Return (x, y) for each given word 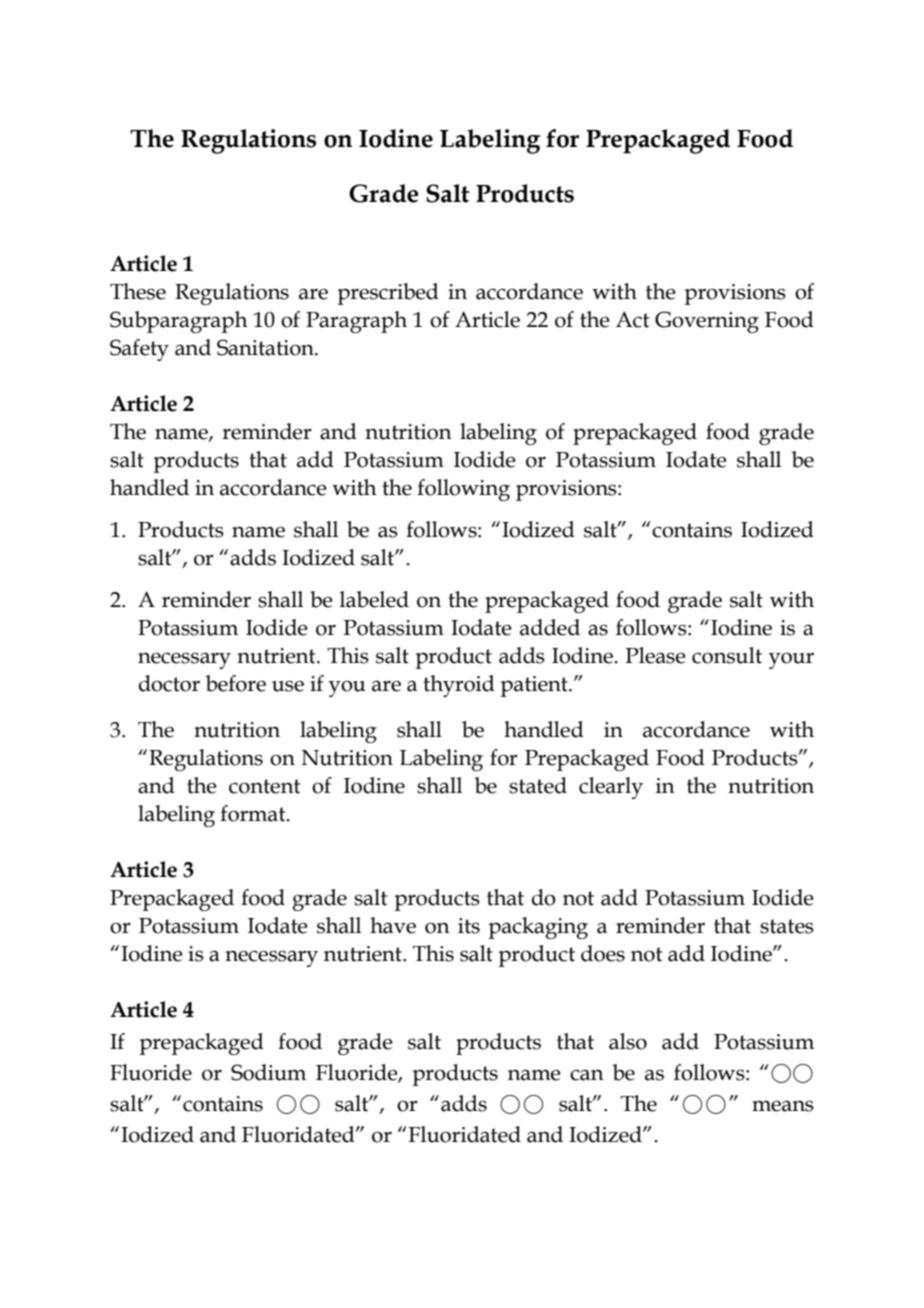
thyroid (459, 686)
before (236, 683)
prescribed (388, 294)
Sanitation (266, 347)
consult (727, 655)
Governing (707, 322)
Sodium (268, 1072)
